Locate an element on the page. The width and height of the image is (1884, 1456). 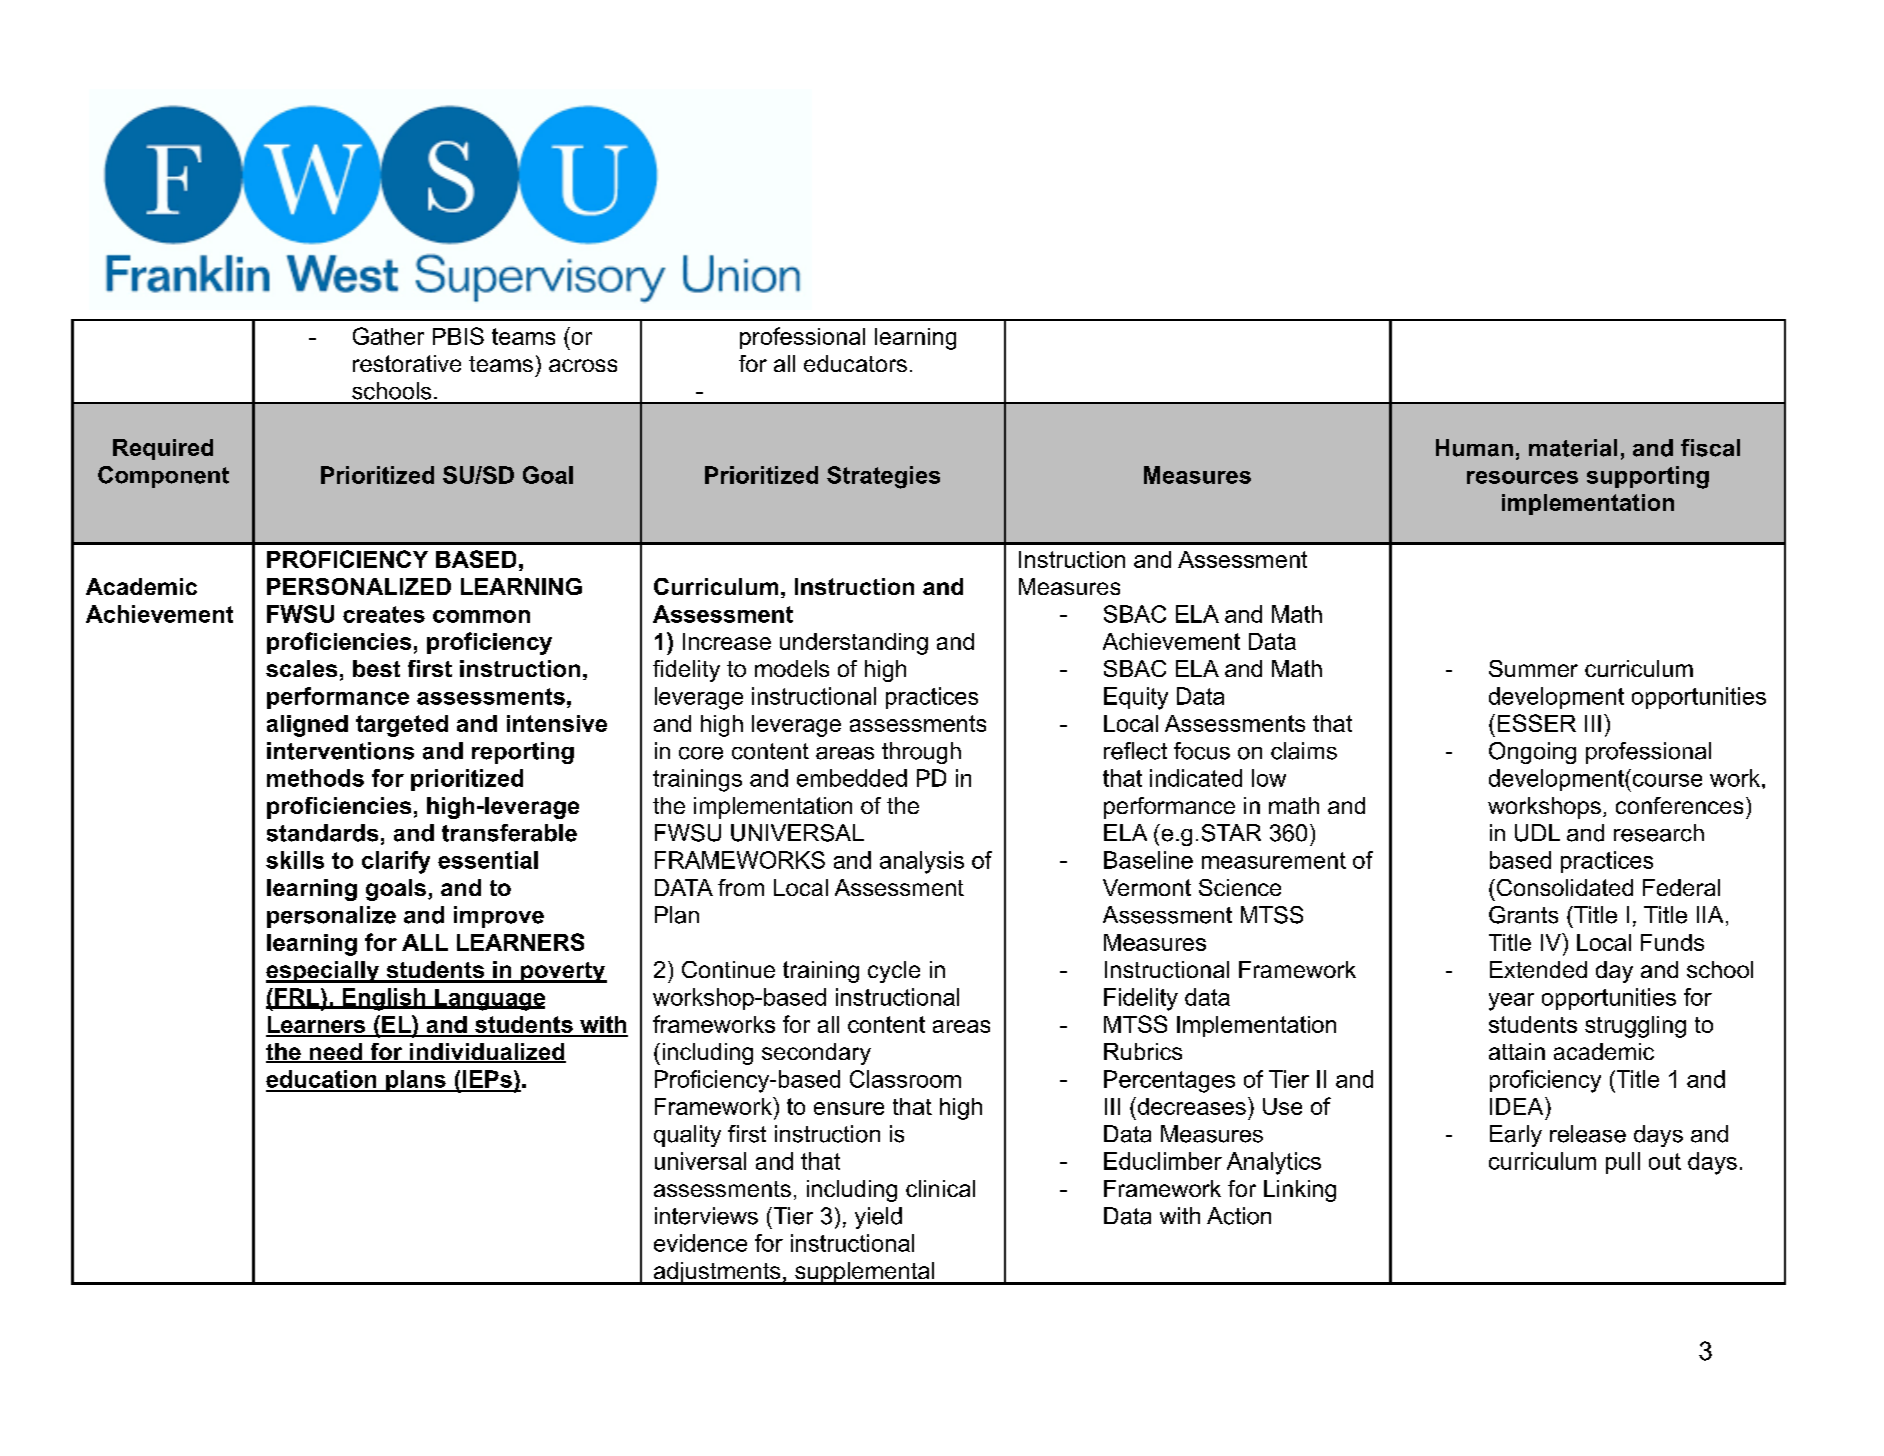
educators is located at coordinates (855, 363).
